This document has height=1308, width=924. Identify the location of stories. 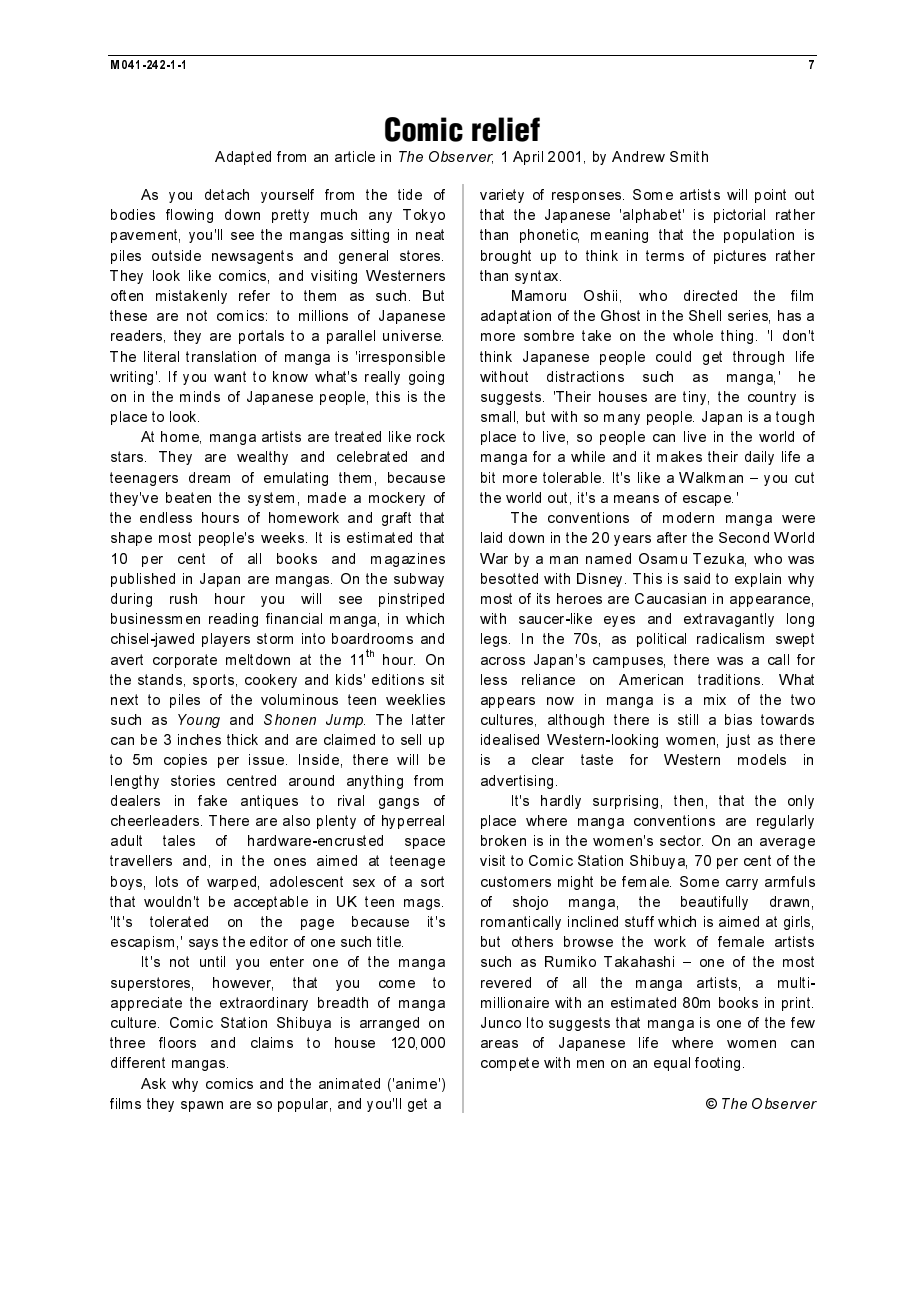
(193, 780).
